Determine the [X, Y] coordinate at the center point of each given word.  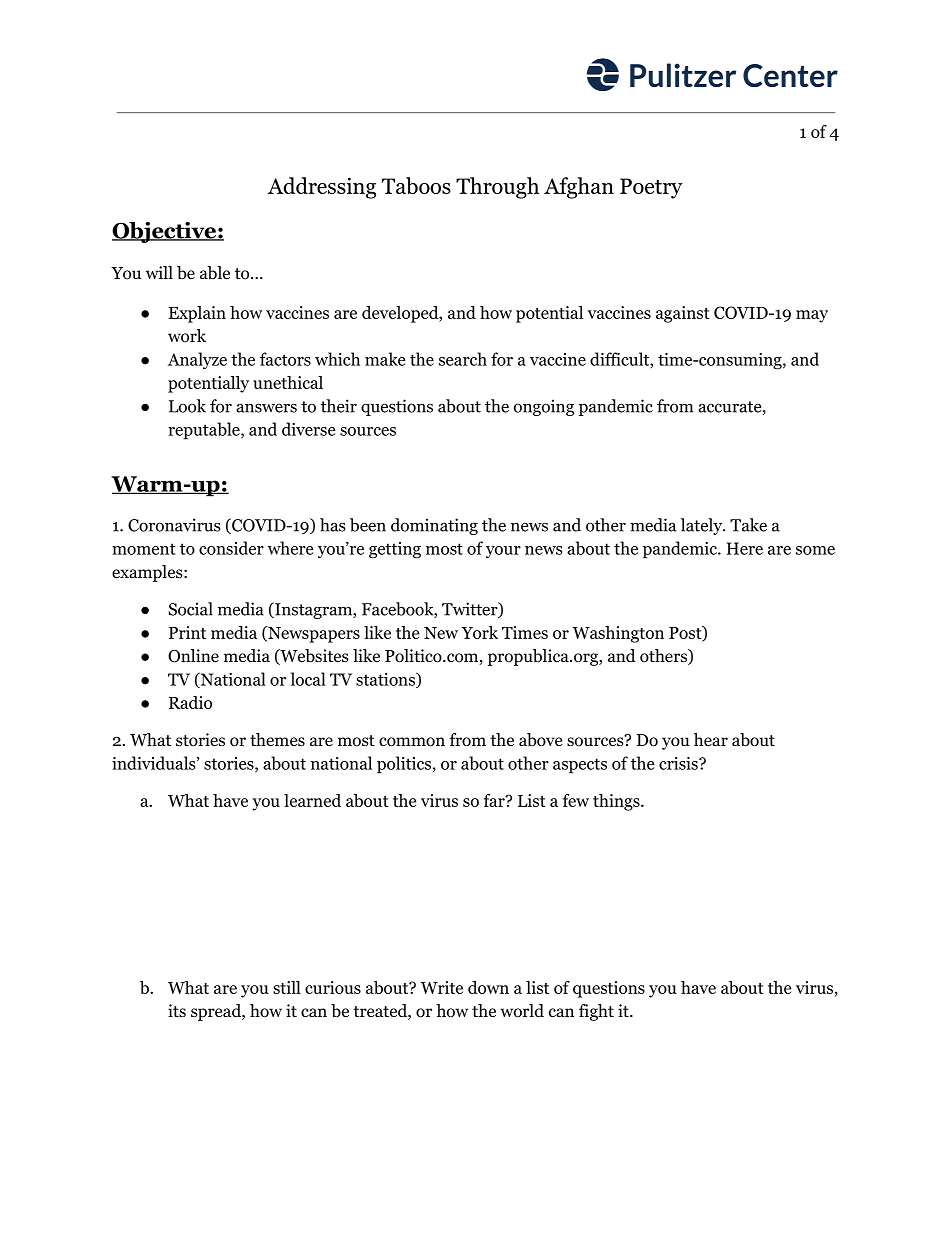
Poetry [651, 188]
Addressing [322, 188]
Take [748, 525]
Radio [190, 702]
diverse [309, 429]
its [177, 1010]
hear [711, 739]
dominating [434, 526]
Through [497, 188]
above [540, 740]
